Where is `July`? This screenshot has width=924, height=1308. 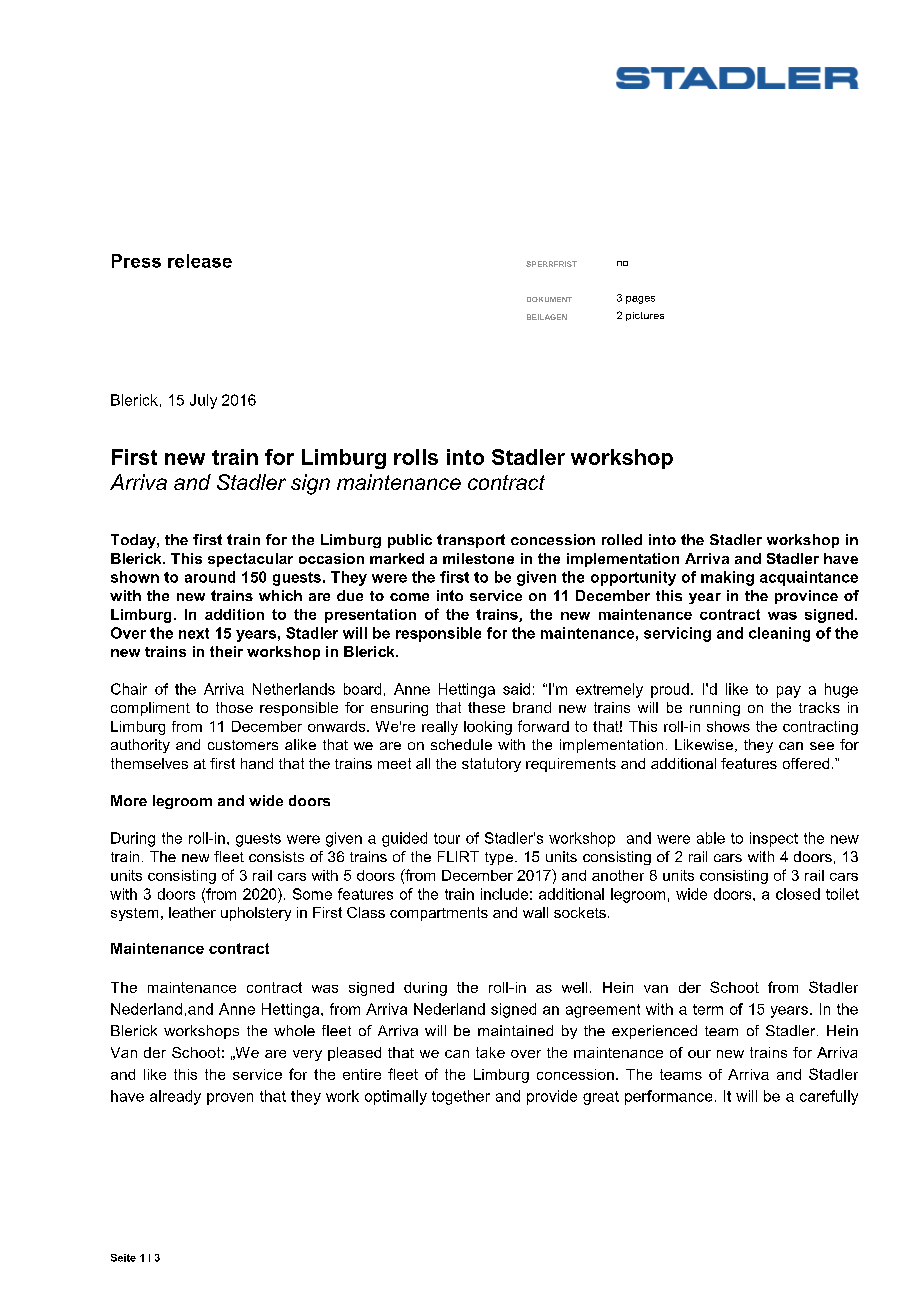 July is located at coordinates (203, 401).
